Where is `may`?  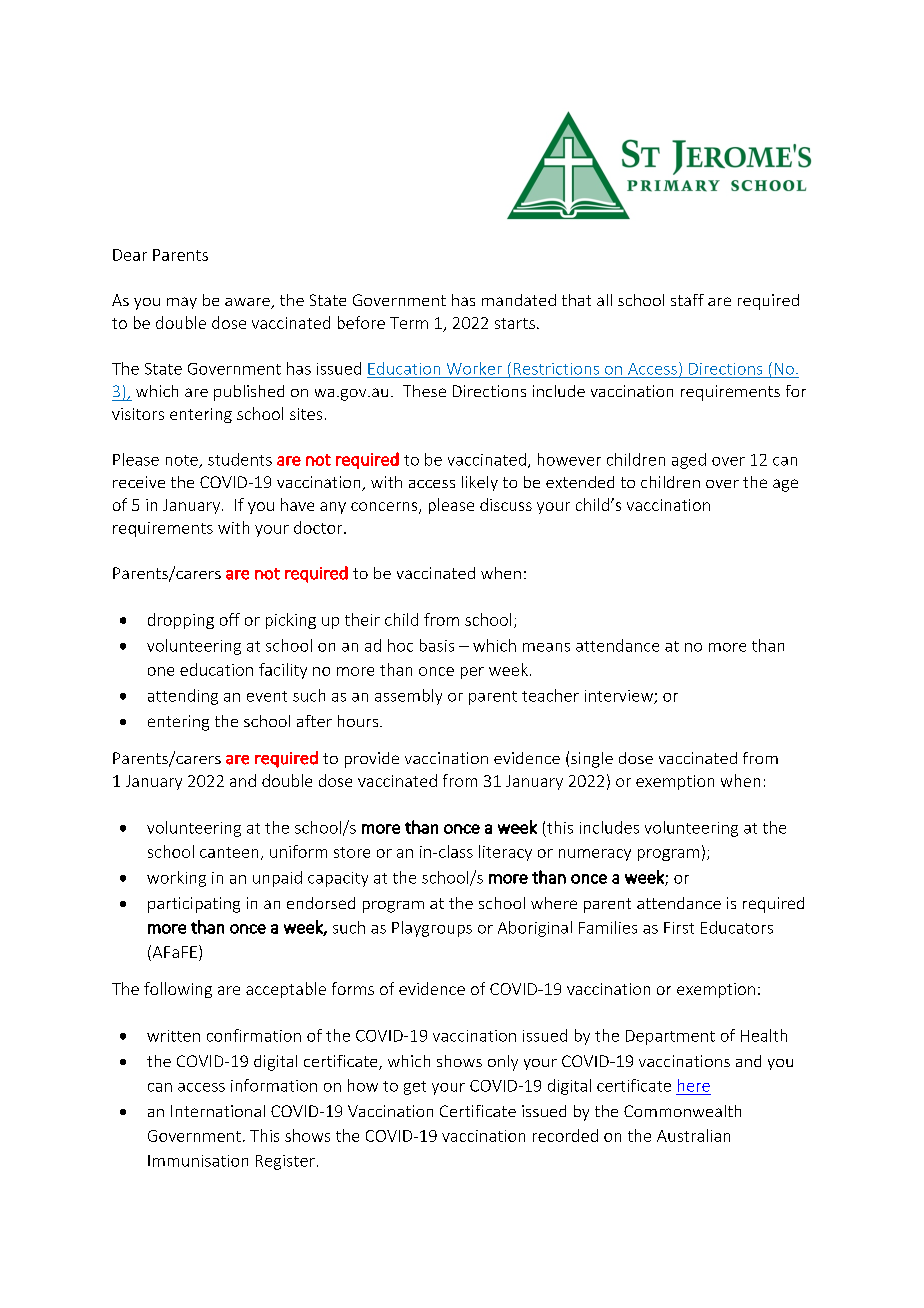 may is located at coordinates (182, 303).
